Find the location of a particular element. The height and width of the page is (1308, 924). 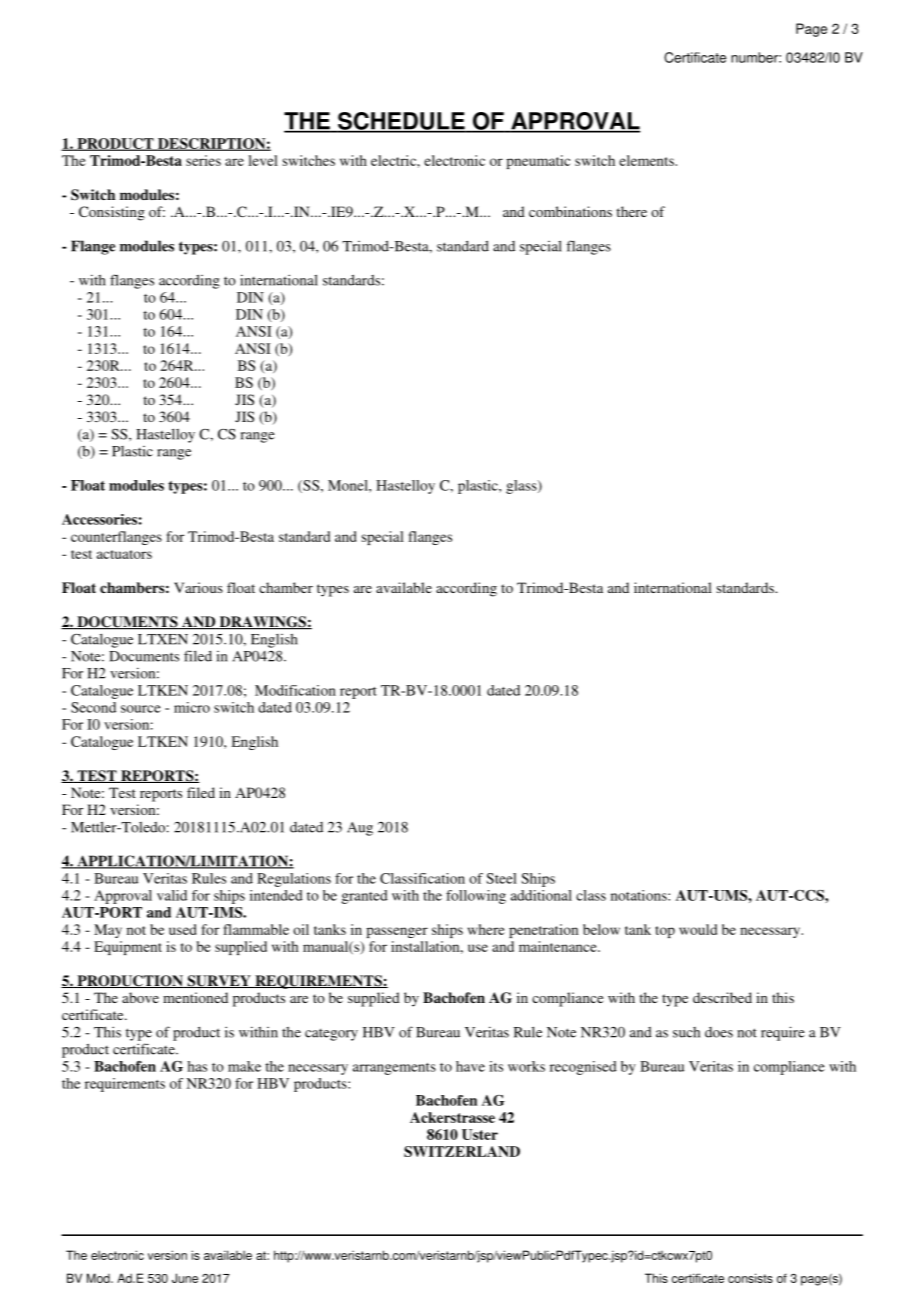

elements is located at coordinates (647, 160).
